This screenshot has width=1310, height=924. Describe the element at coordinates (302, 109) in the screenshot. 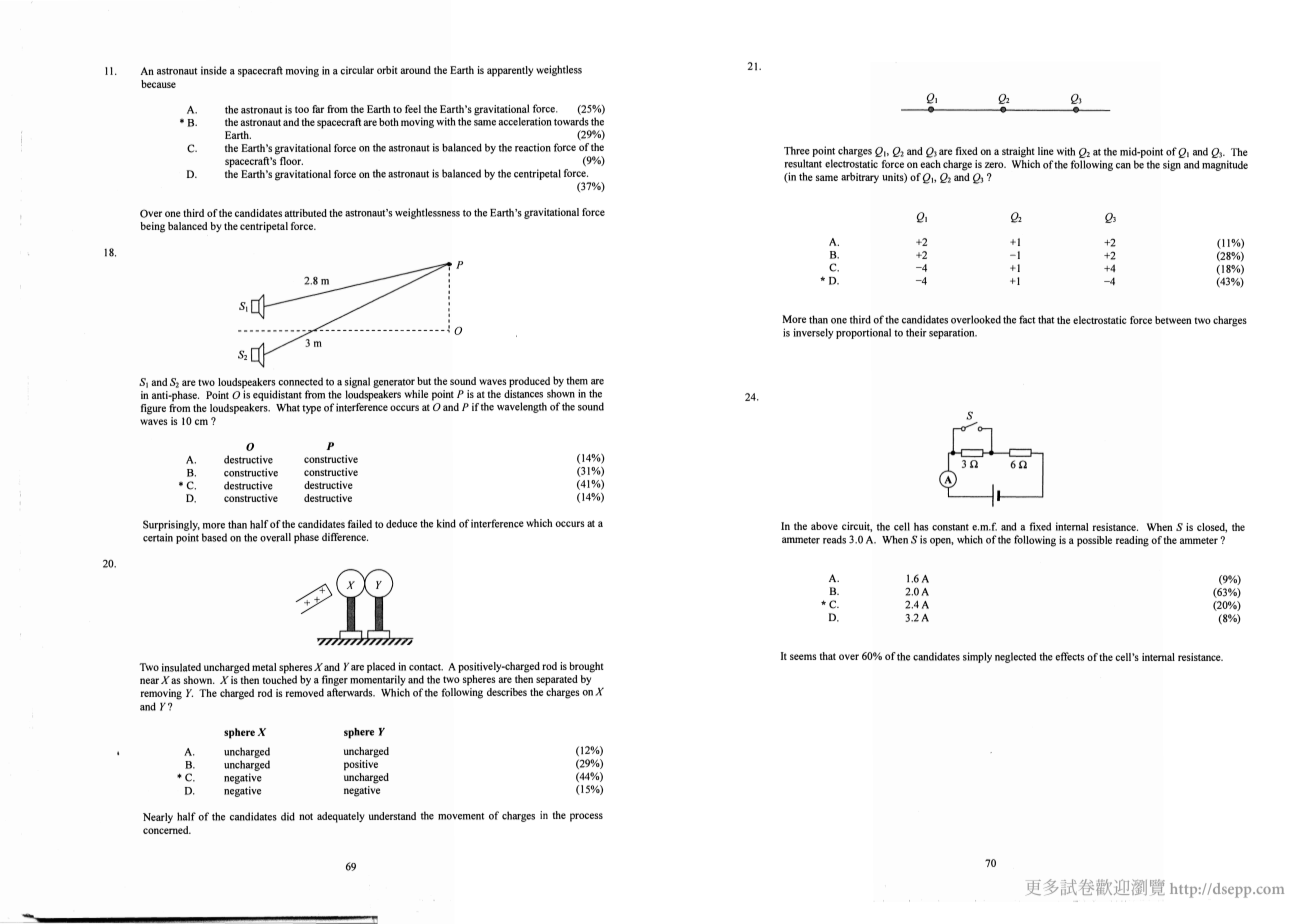

I see `too` at that location.
